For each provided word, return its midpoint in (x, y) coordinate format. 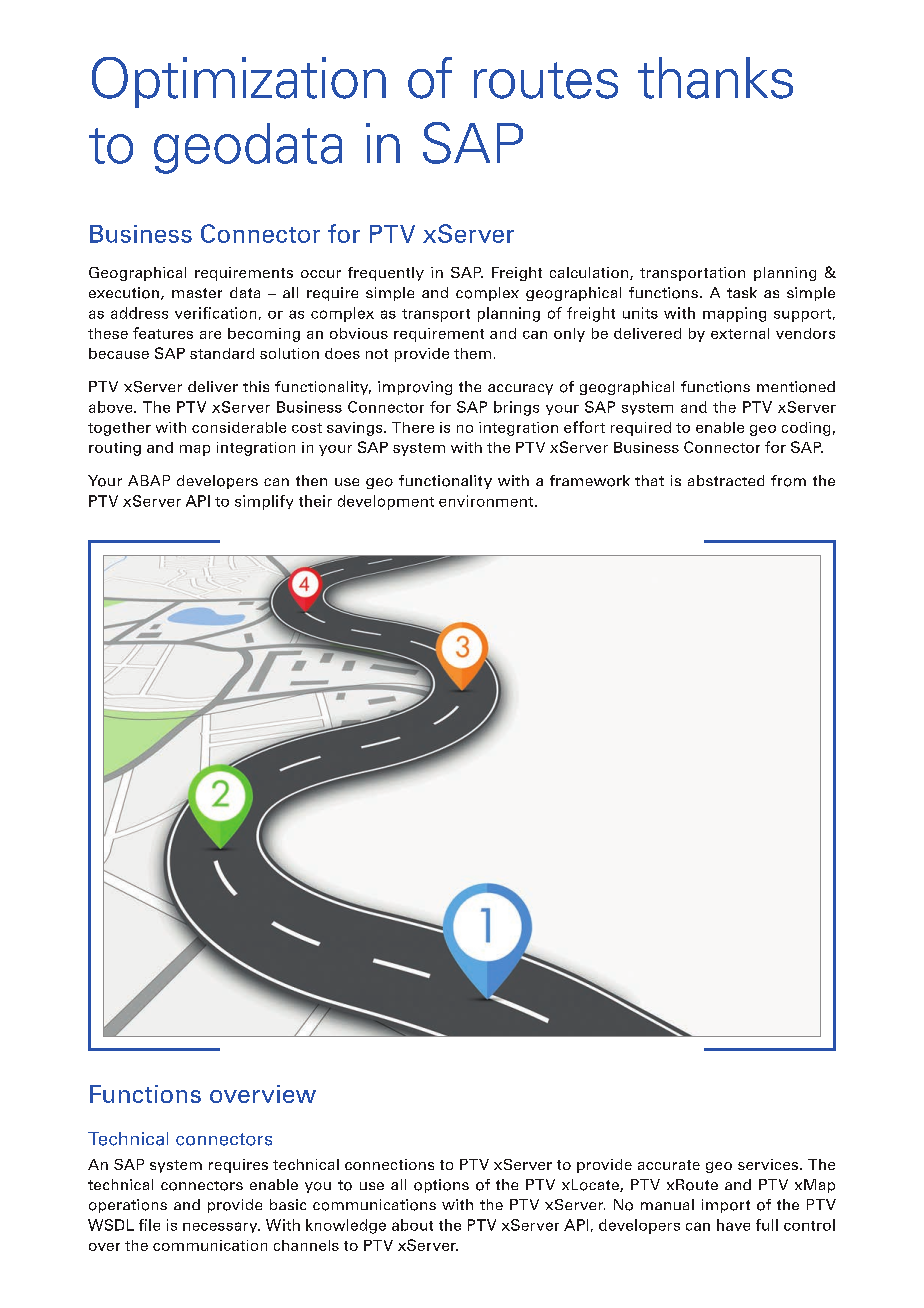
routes (546, 80)
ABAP (149, 480)
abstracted (726, 480)
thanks (715, 78)
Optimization (239, 82)
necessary (221, 1227)
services (769, 1164)
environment (486, 501)
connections (389, 1164)
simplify (264, 502)
